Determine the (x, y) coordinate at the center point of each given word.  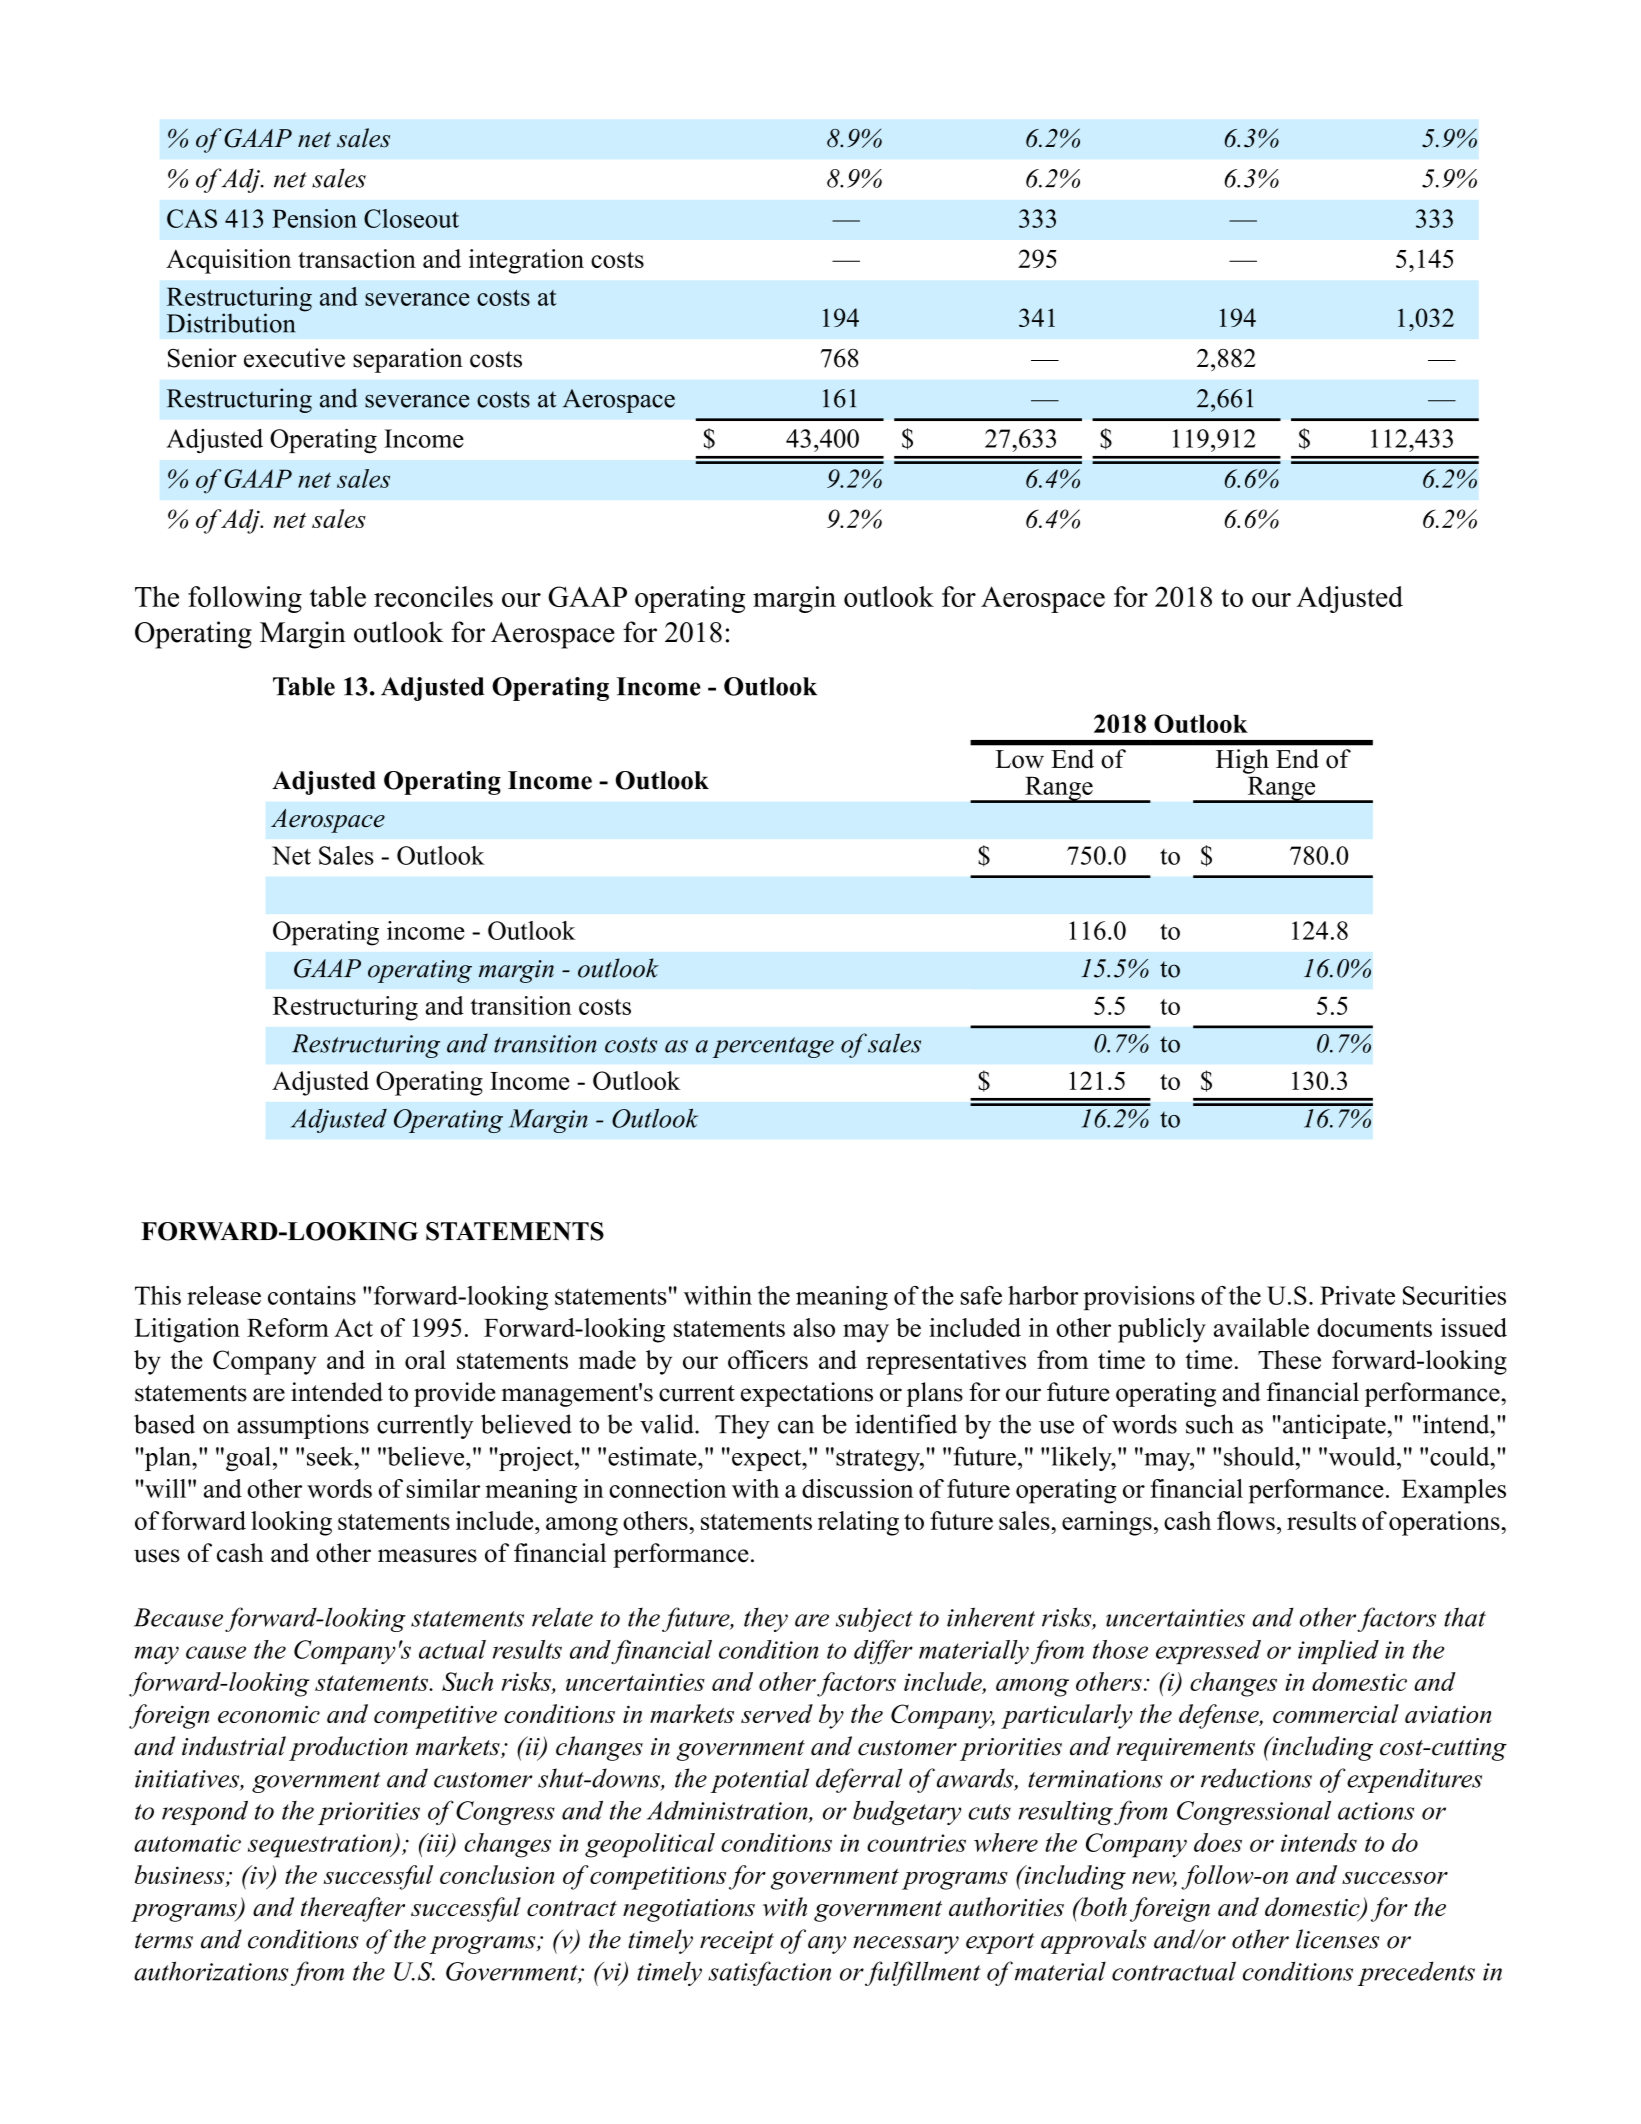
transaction (357, 258)
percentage (773, 1047)
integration (526, 261)
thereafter (353, 1909)
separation (408, 360)
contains (312, 1295)
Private (1357, 1295)
